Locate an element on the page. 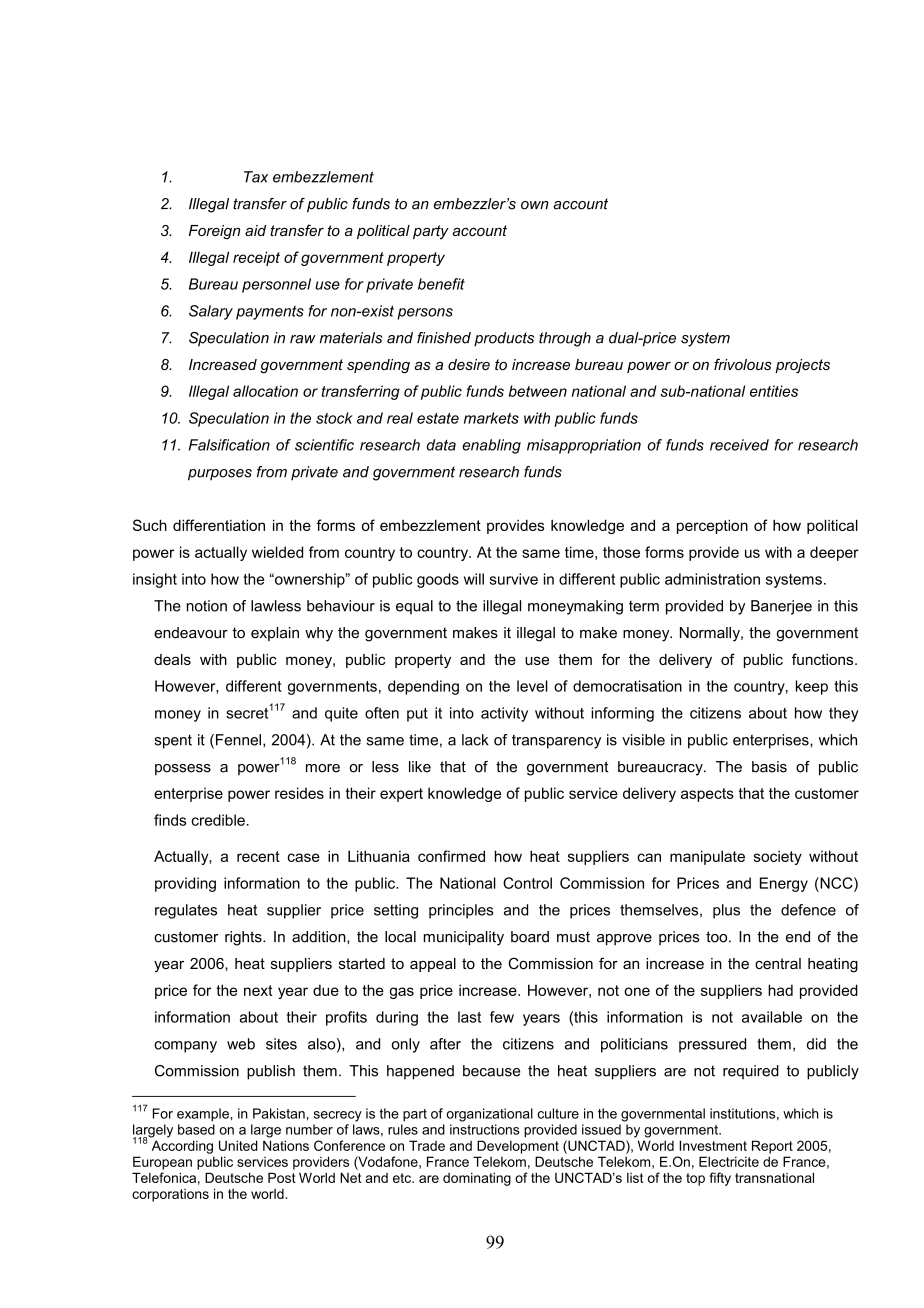 The width and height of the page is (924, 1308). enabling is located at coordinates (491, 446).
